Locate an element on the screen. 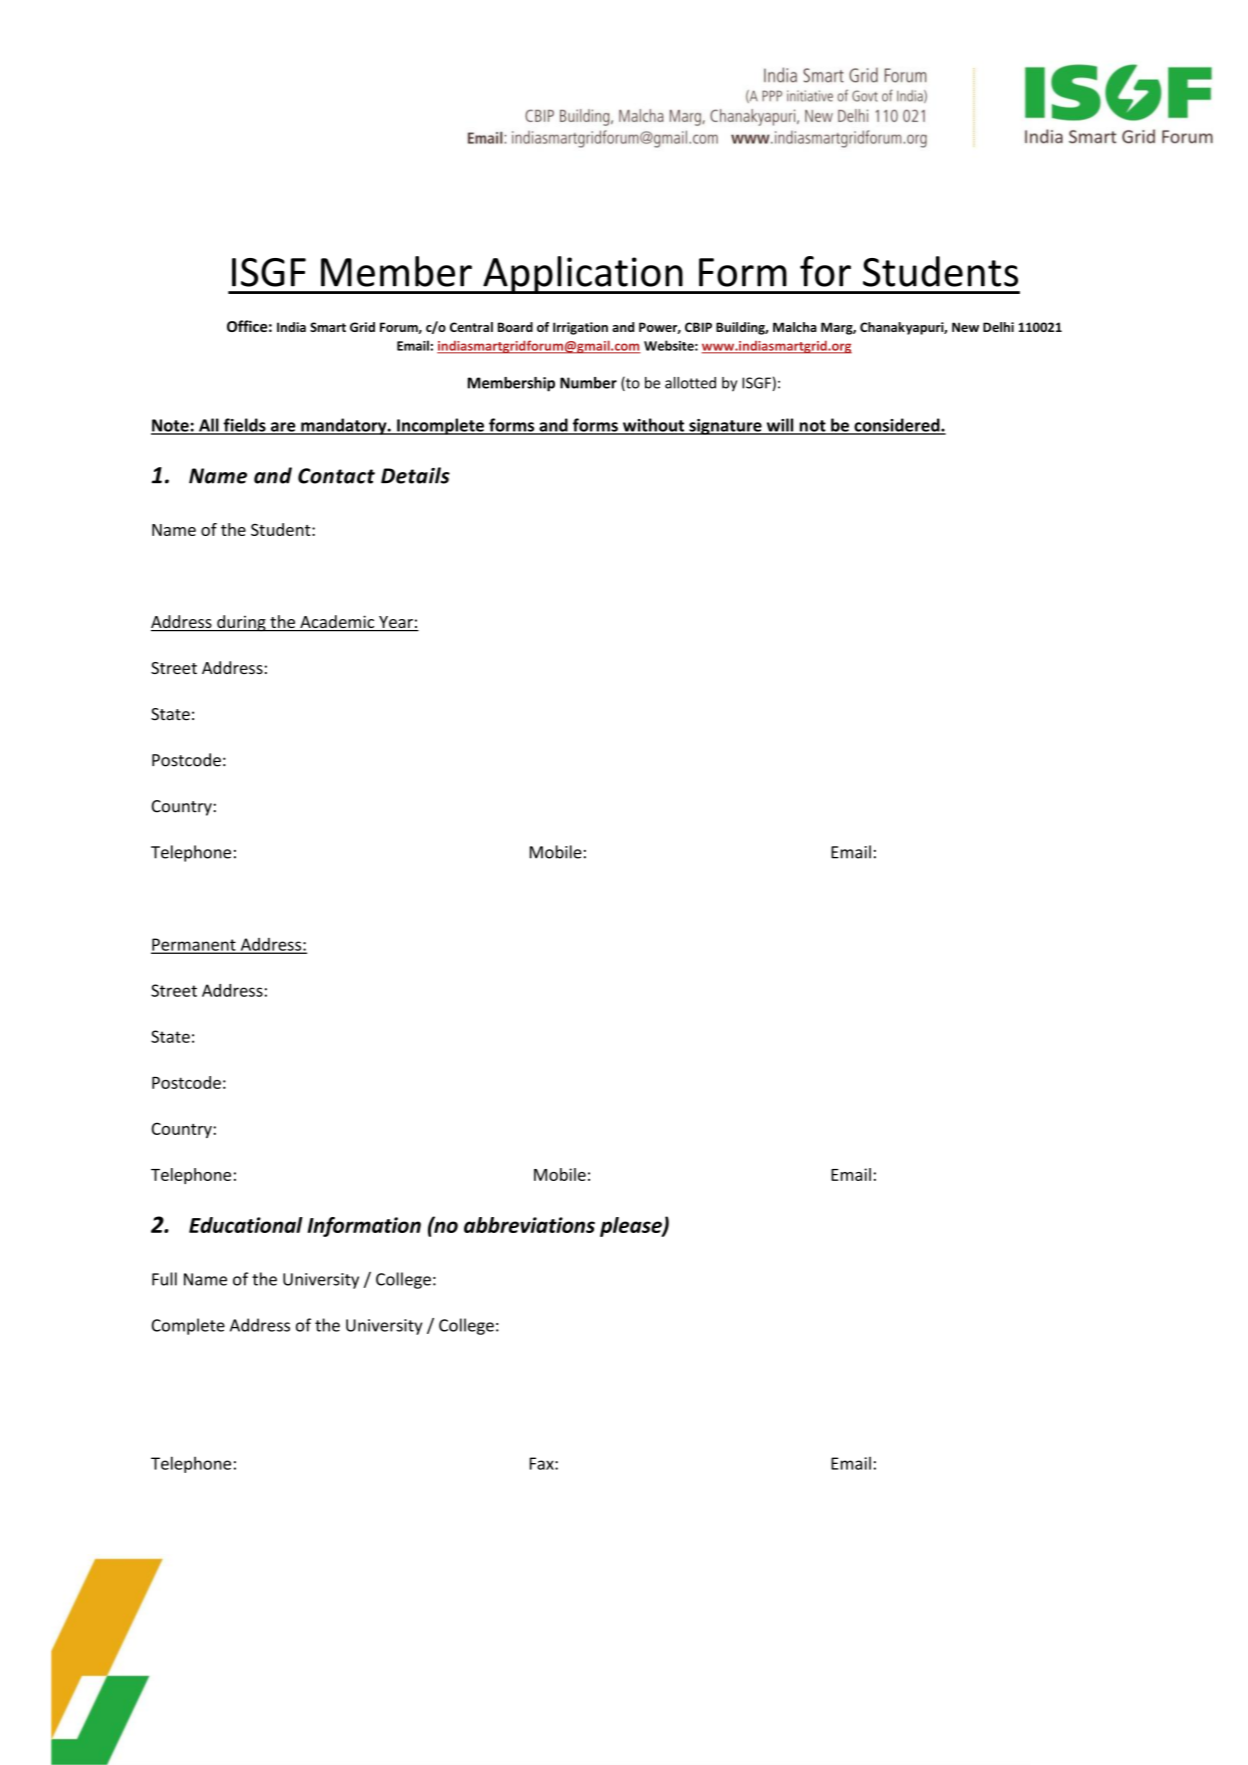 Image resolution: width=1248 pixels, height=1765 pixels. Educational is located at coordinates (246, 1225).
